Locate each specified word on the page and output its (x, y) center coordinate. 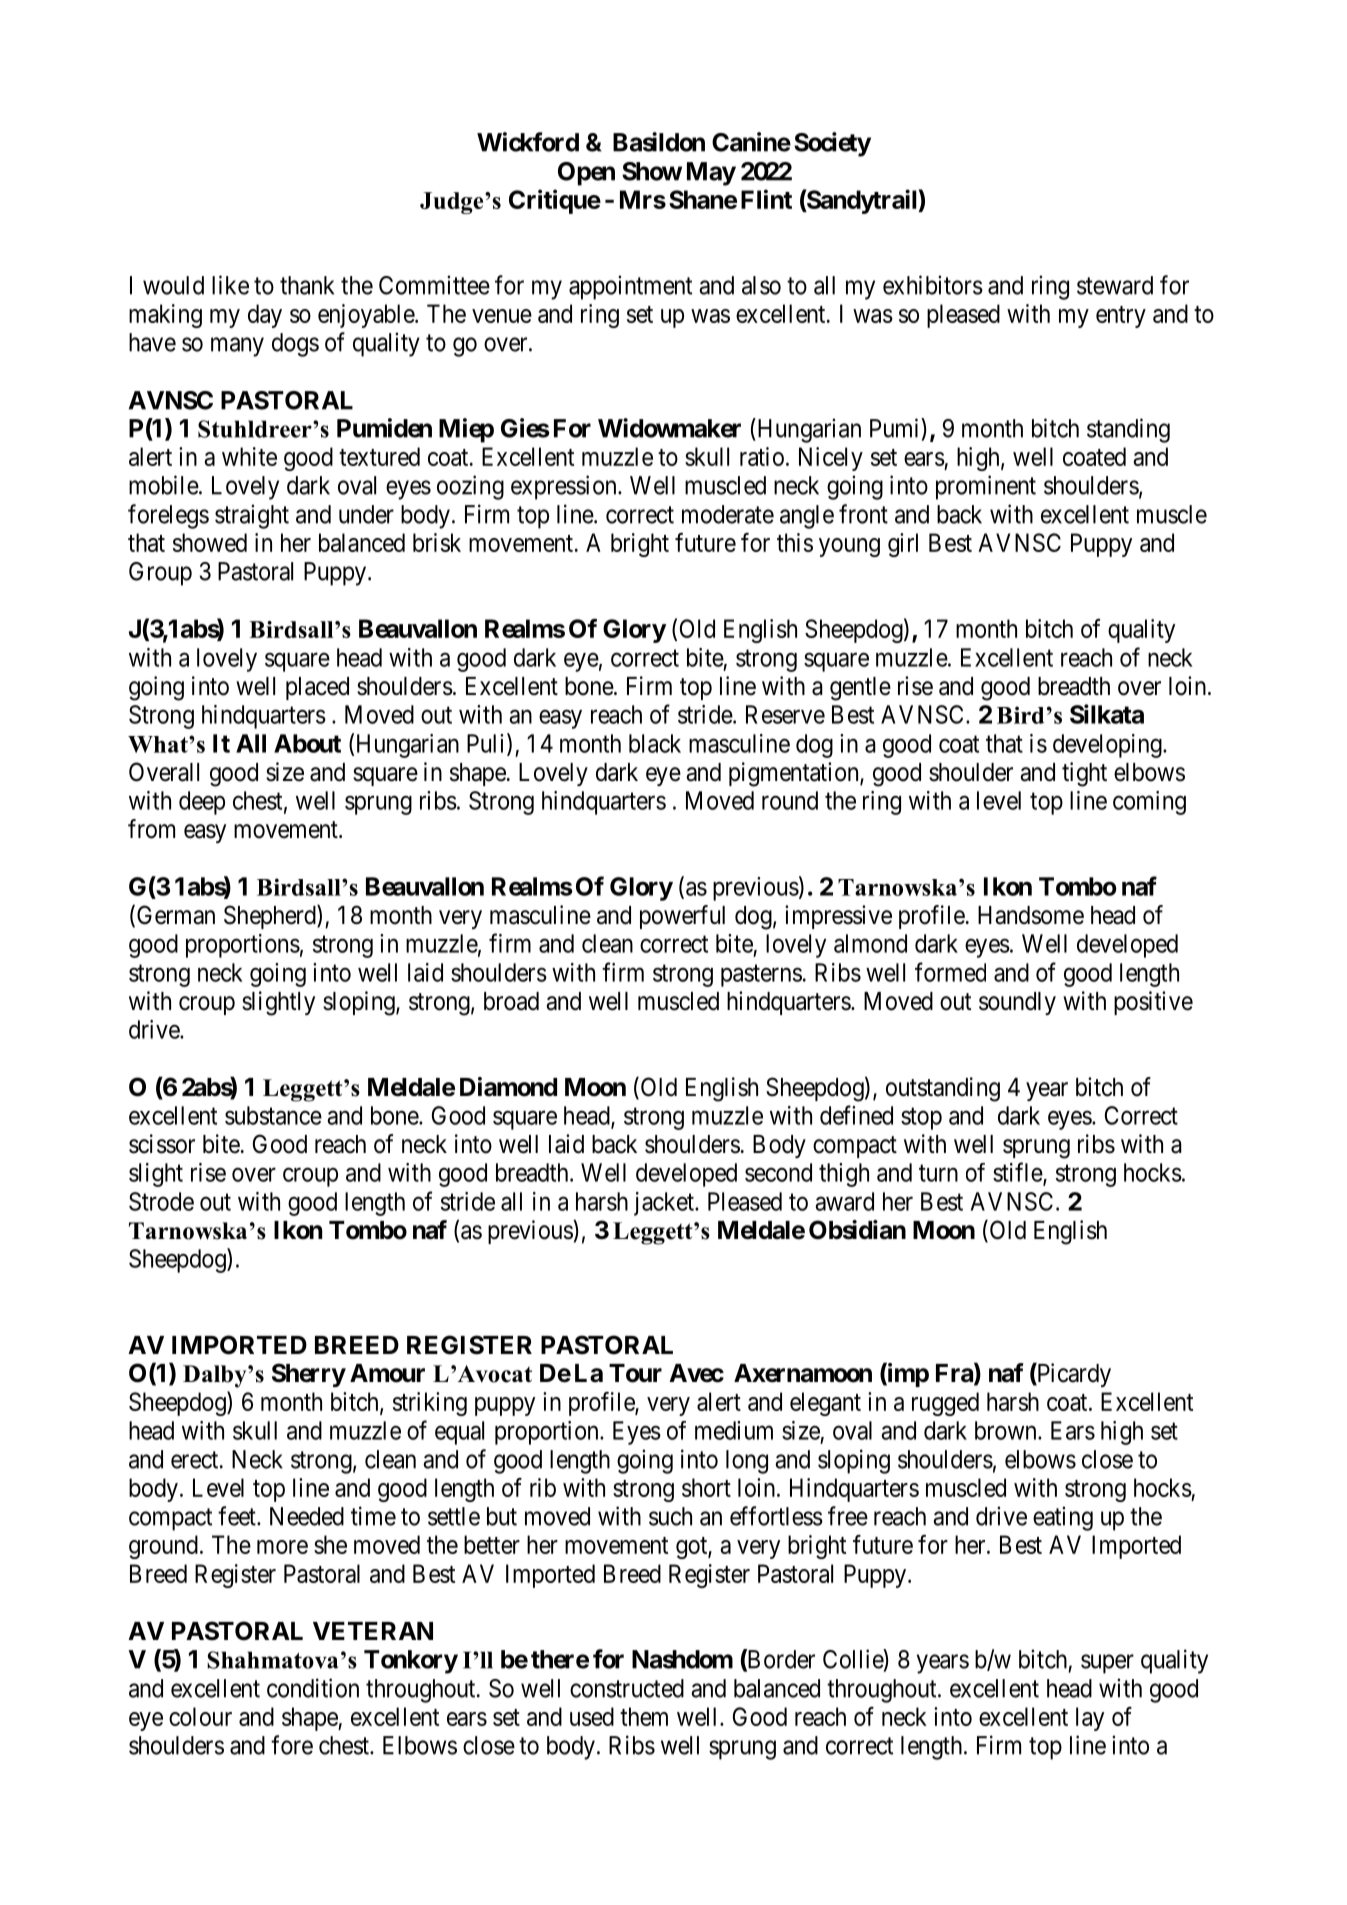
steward (1115, 285)
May (711, 174)
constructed (627, 1688)
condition (313, 1688)
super (1107, 1664)
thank (307, 285)
